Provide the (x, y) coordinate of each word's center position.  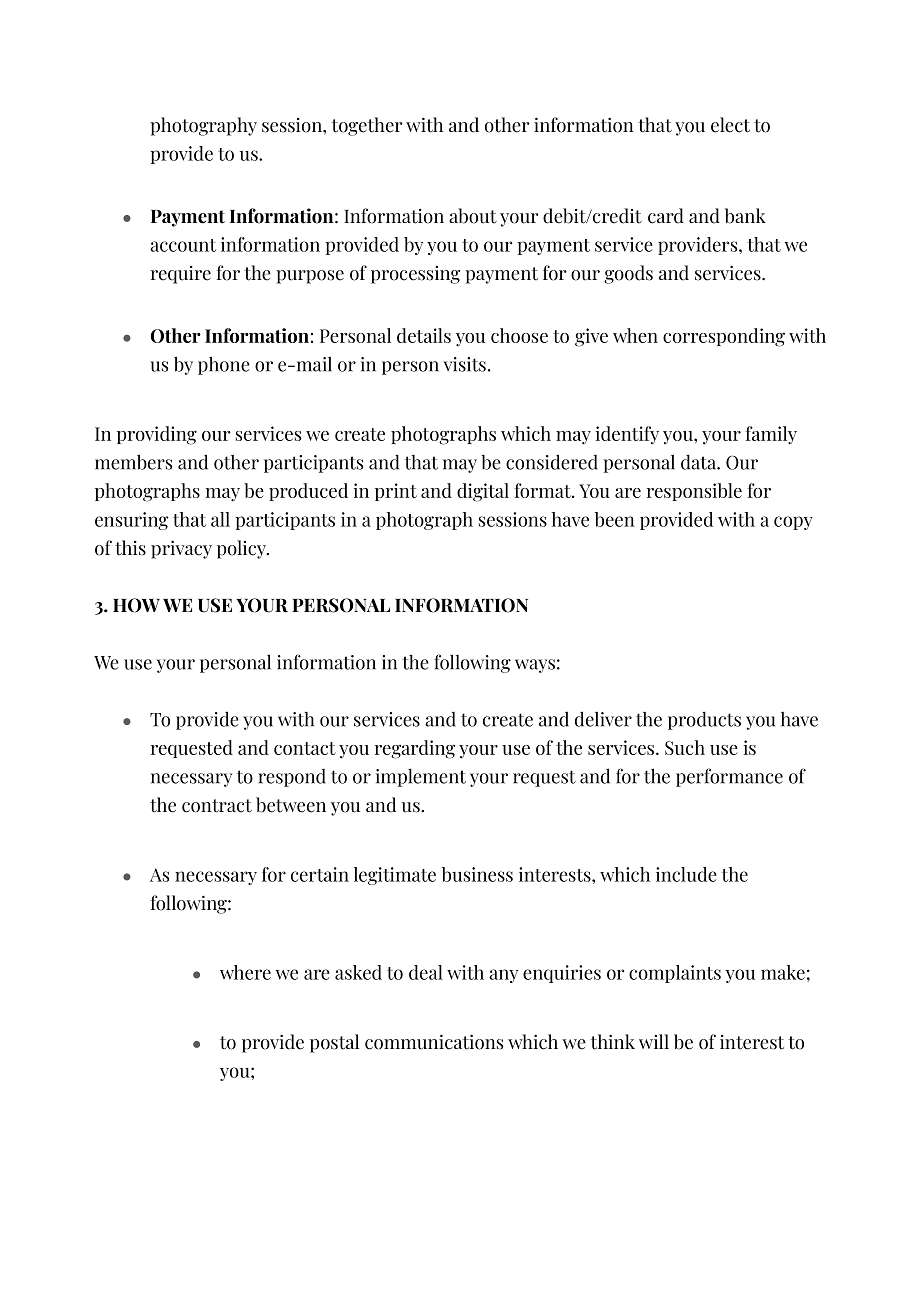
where (245, 972)
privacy (181, 549)
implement (421, 777)
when (635, 335)
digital (483, 492)
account (183, 245)
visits (465, 364)
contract (217, 806)
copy (793, 523)
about (473, 216)
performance (729, 777)
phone (224, 365)
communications (434, 1042)
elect (730, 125)
